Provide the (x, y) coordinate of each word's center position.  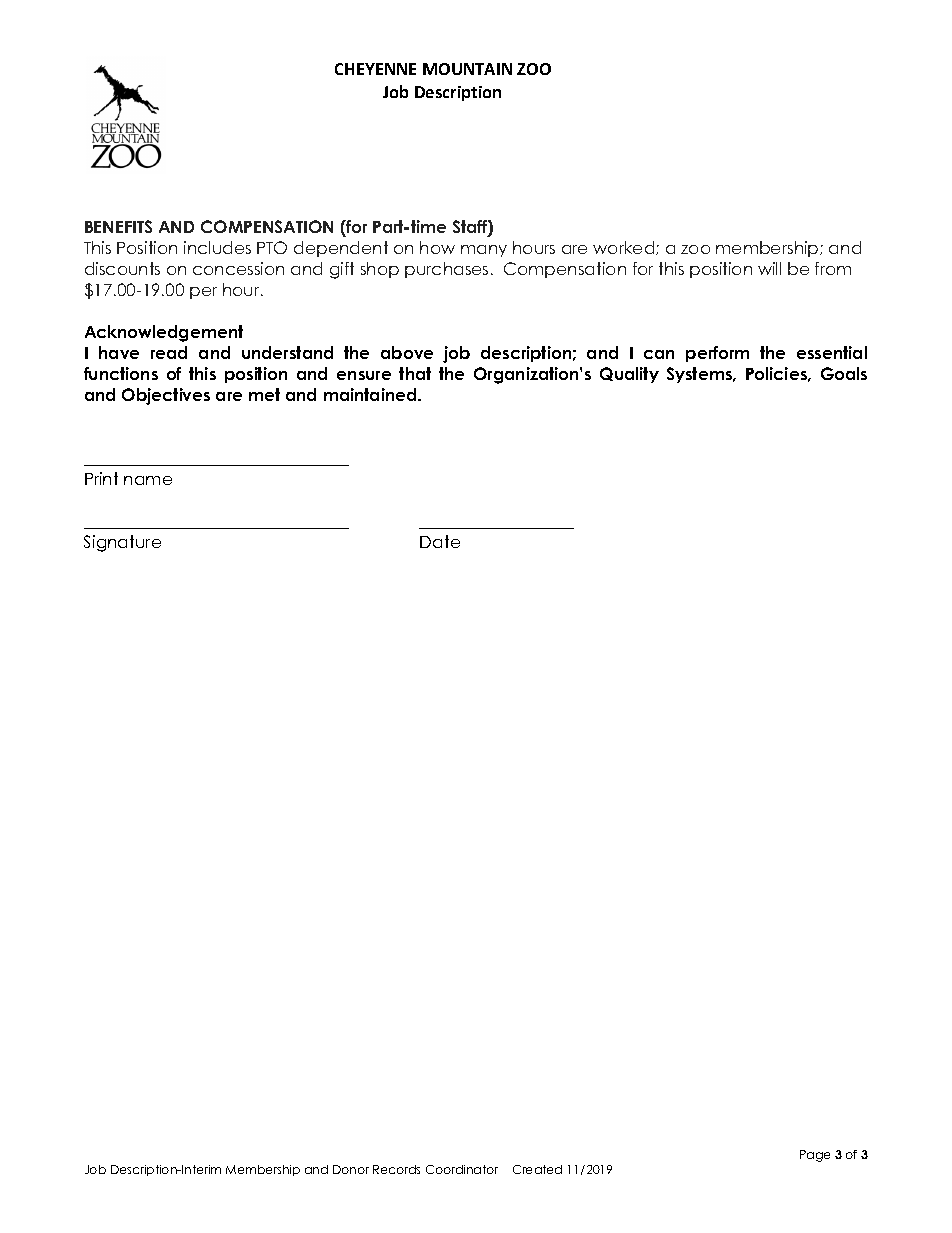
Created (537, 1169)
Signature (122, 543)
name (148, 480)
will (769, 268)
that (415, 373)
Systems (701, 375)
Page (815, 1156)
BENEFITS (118, 226)
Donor (351, 1169)
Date (440, 541)
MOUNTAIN (467, 69)
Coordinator (462, 1169)
